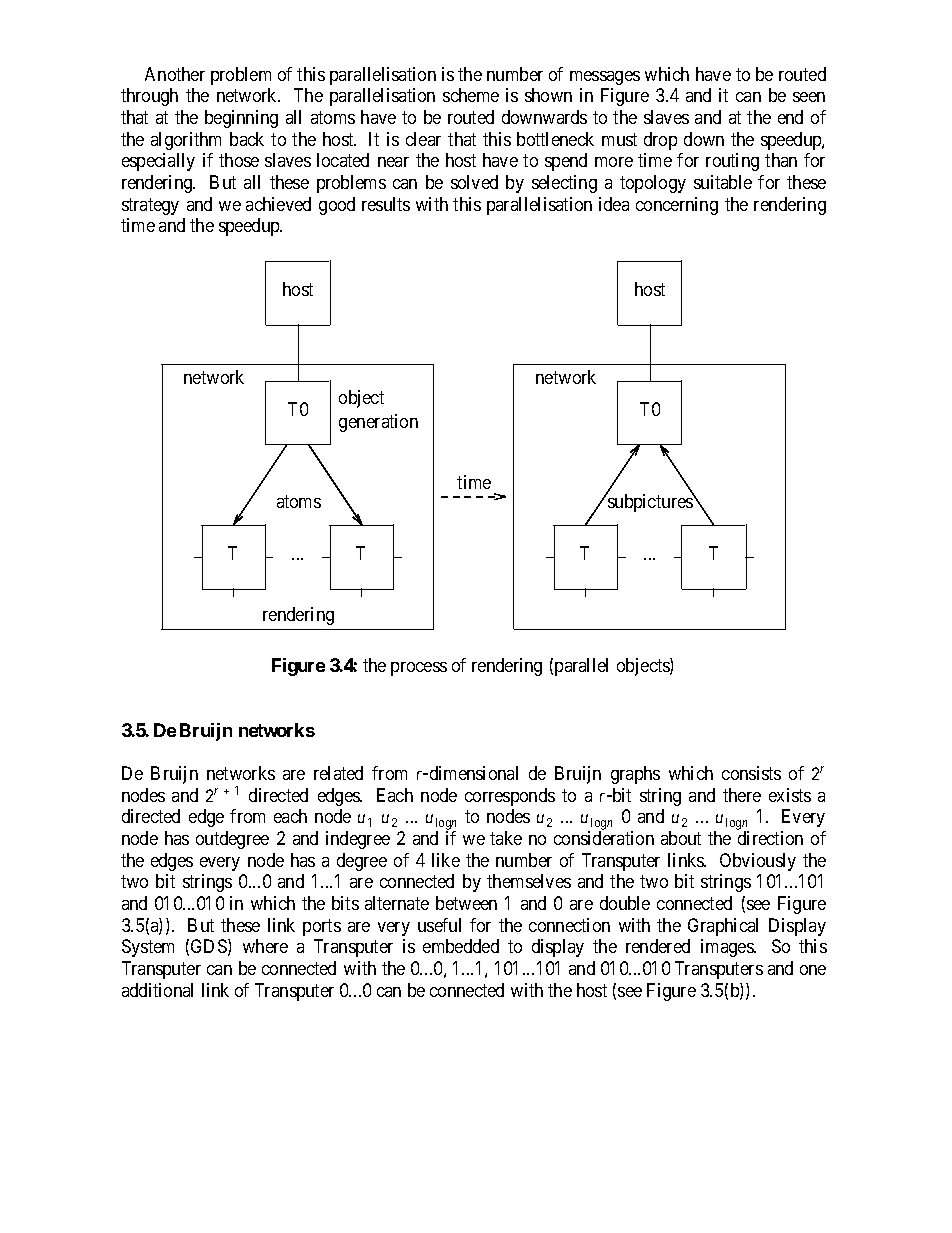  Describe the element at coordinates (386, 204) in the page. I see `results` at that location.
